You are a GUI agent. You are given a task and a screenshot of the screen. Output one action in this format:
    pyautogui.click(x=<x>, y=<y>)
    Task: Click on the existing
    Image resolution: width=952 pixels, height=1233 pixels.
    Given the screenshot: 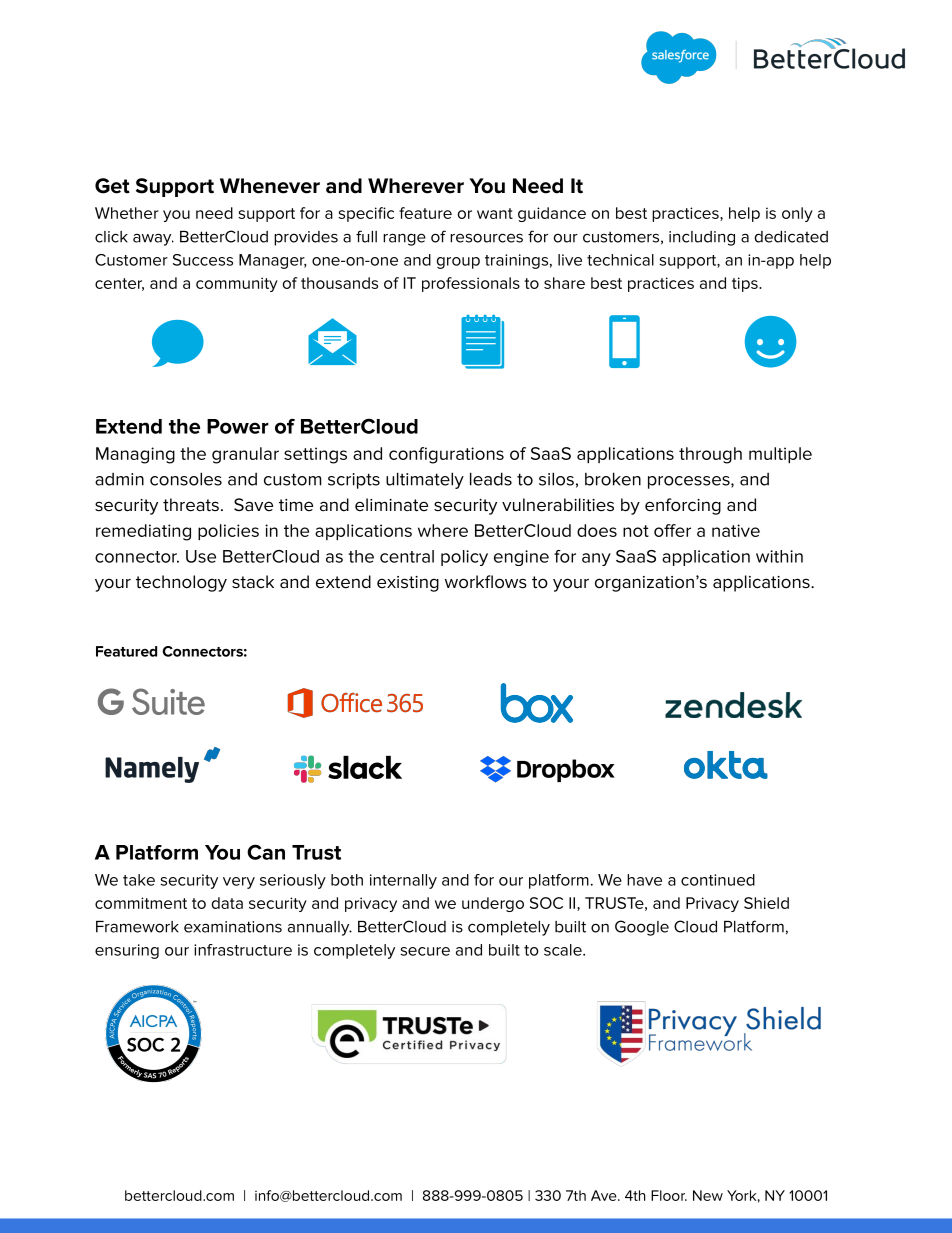 What is the action you would take?
    pyautogui.click(x=408, y=584)
